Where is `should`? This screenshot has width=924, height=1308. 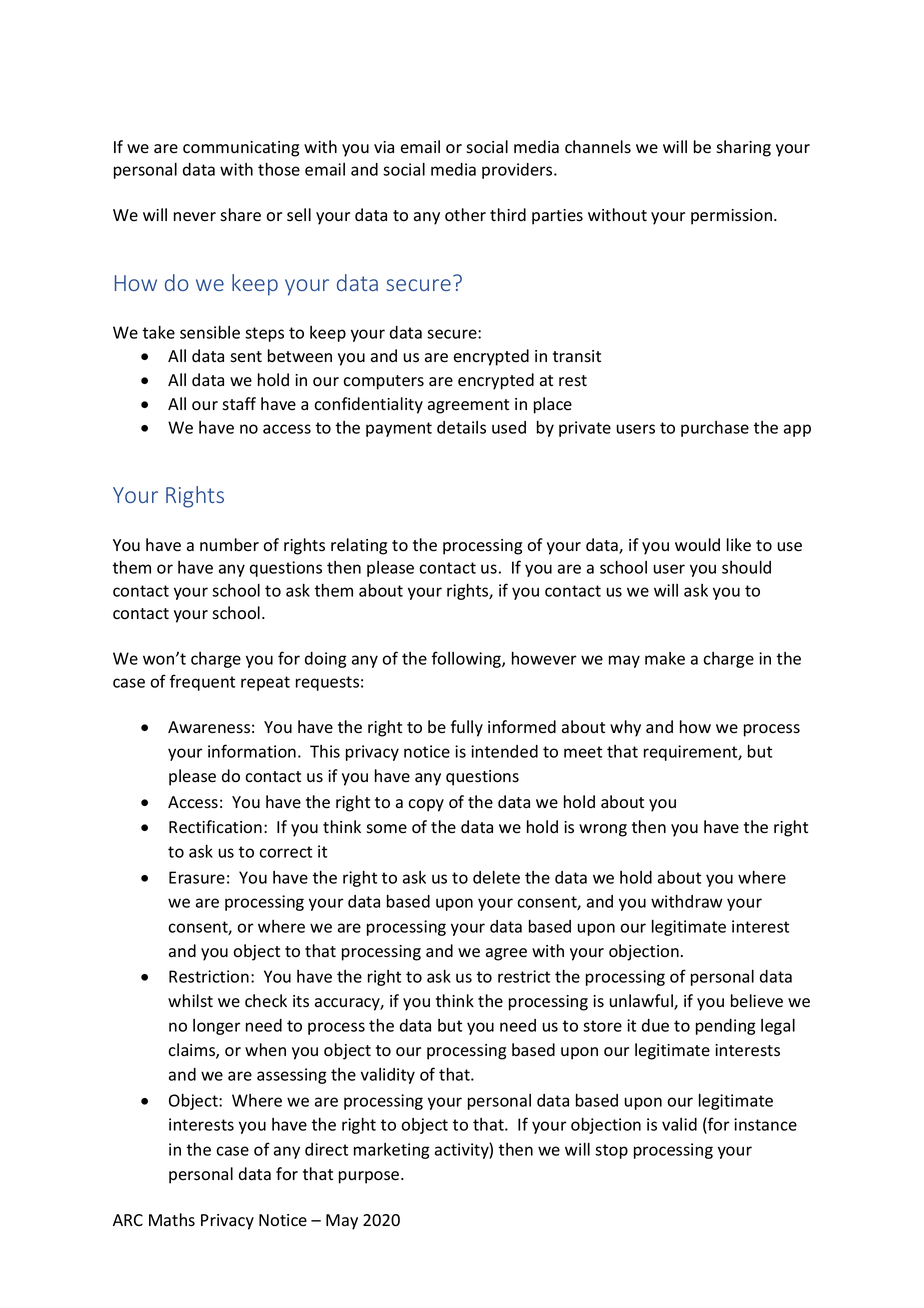
should is located at coordinates (746, 567).
